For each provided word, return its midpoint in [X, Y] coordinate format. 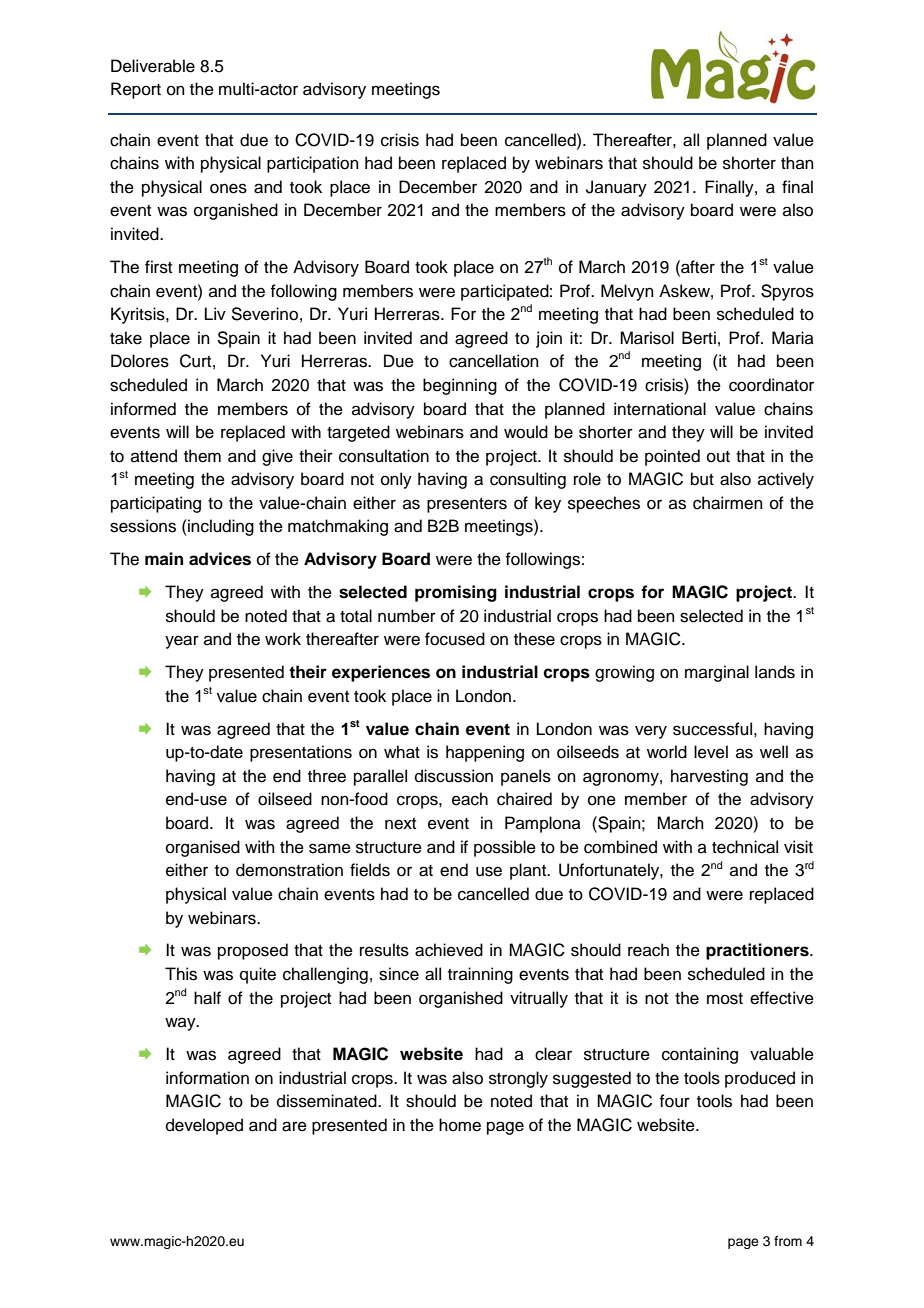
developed [204, 1126]
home [460, 1125]
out [718, 457]
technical [745, 847]
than [797, 162]
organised [203, 848]
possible [505, 848]
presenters [467, 505]
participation [313, 164]
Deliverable [153, 66]
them [202, 456]
